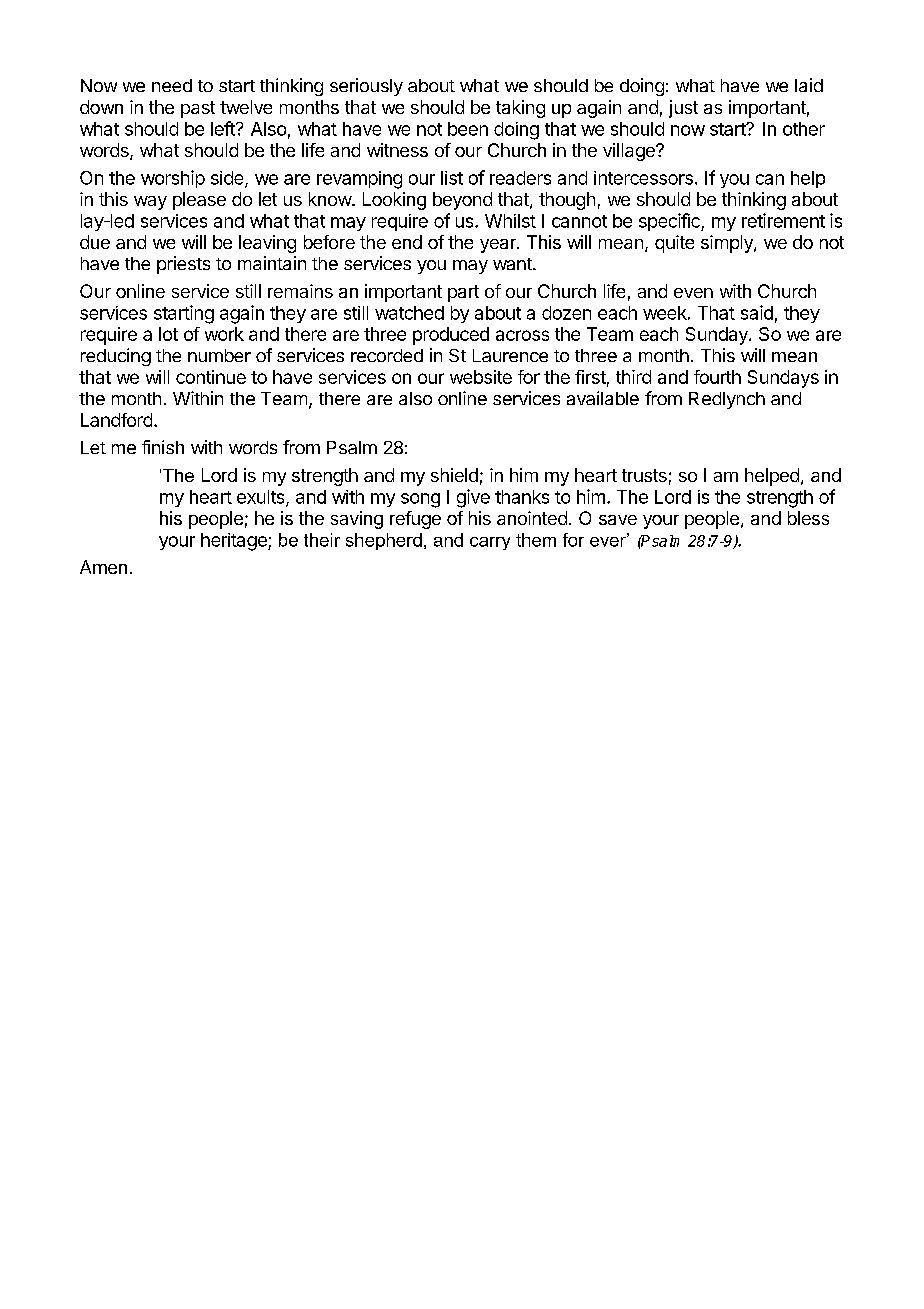 The image size is (924, 1309). What do you see at coordinates (463, 293) in the image?
I see `part` at bounding box center [463, 293].
